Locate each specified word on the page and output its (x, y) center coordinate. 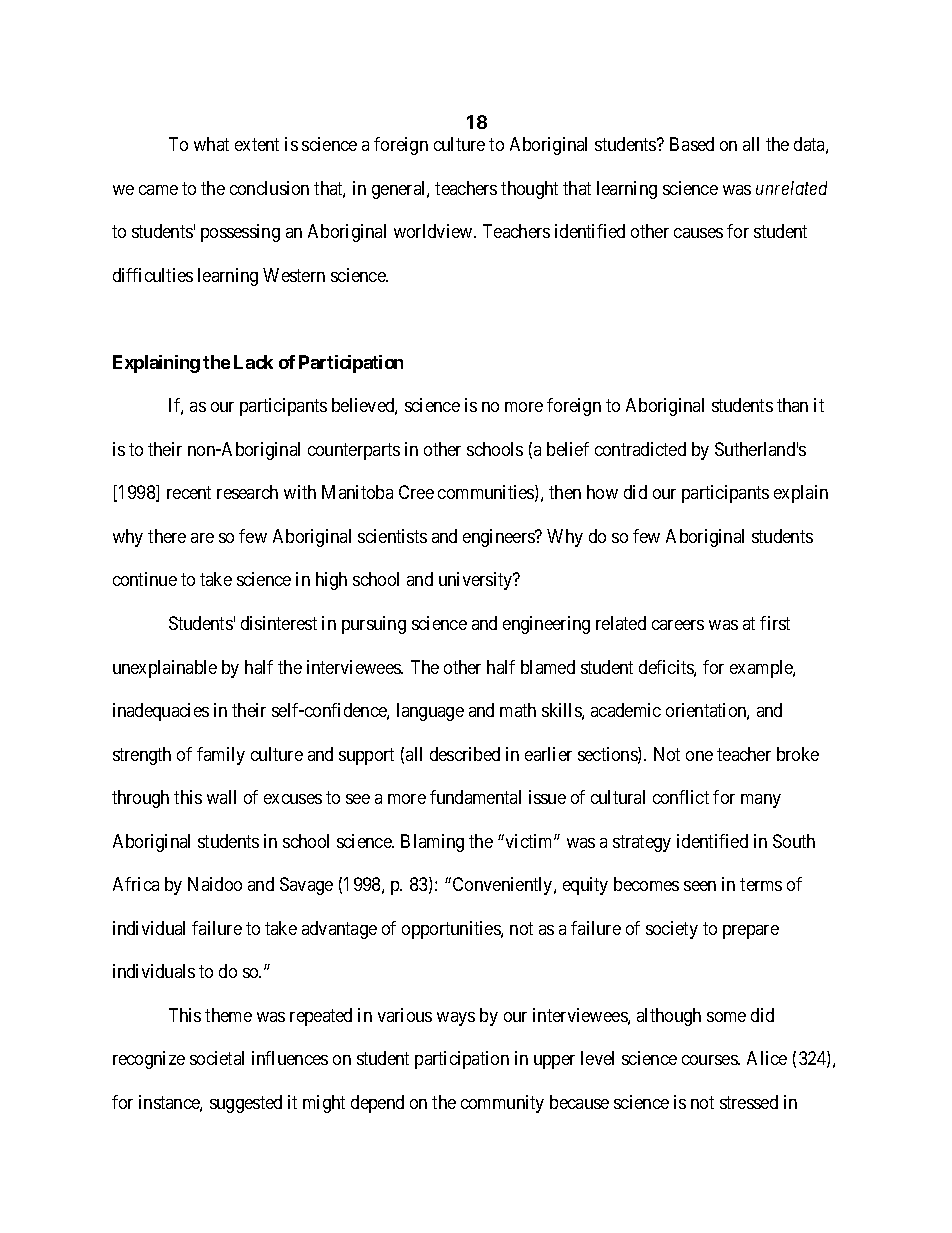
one (699, 756)
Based (692, 144)
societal (217, 1058)
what (211, 144)
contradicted (640, 449)
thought (529, 190)
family (221, 756)
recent (189, 493)
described (465, 754)
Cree (416, 492)
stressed (749, 1102)
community (502, 1104)
